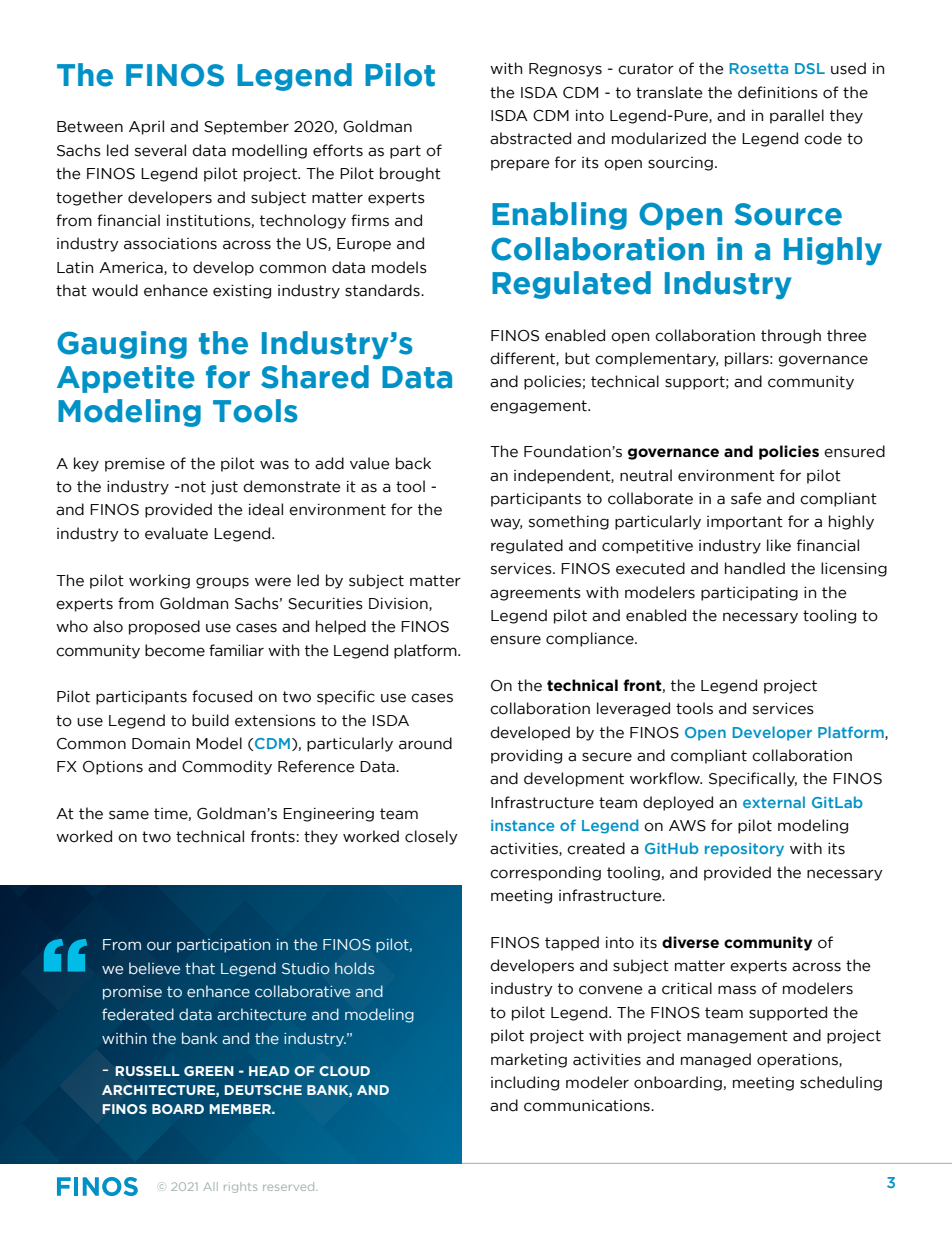 The width and height of the image is (952, 1233). Describe the element at coordinates (755, 568) in the image. I see `handled` at that location.
